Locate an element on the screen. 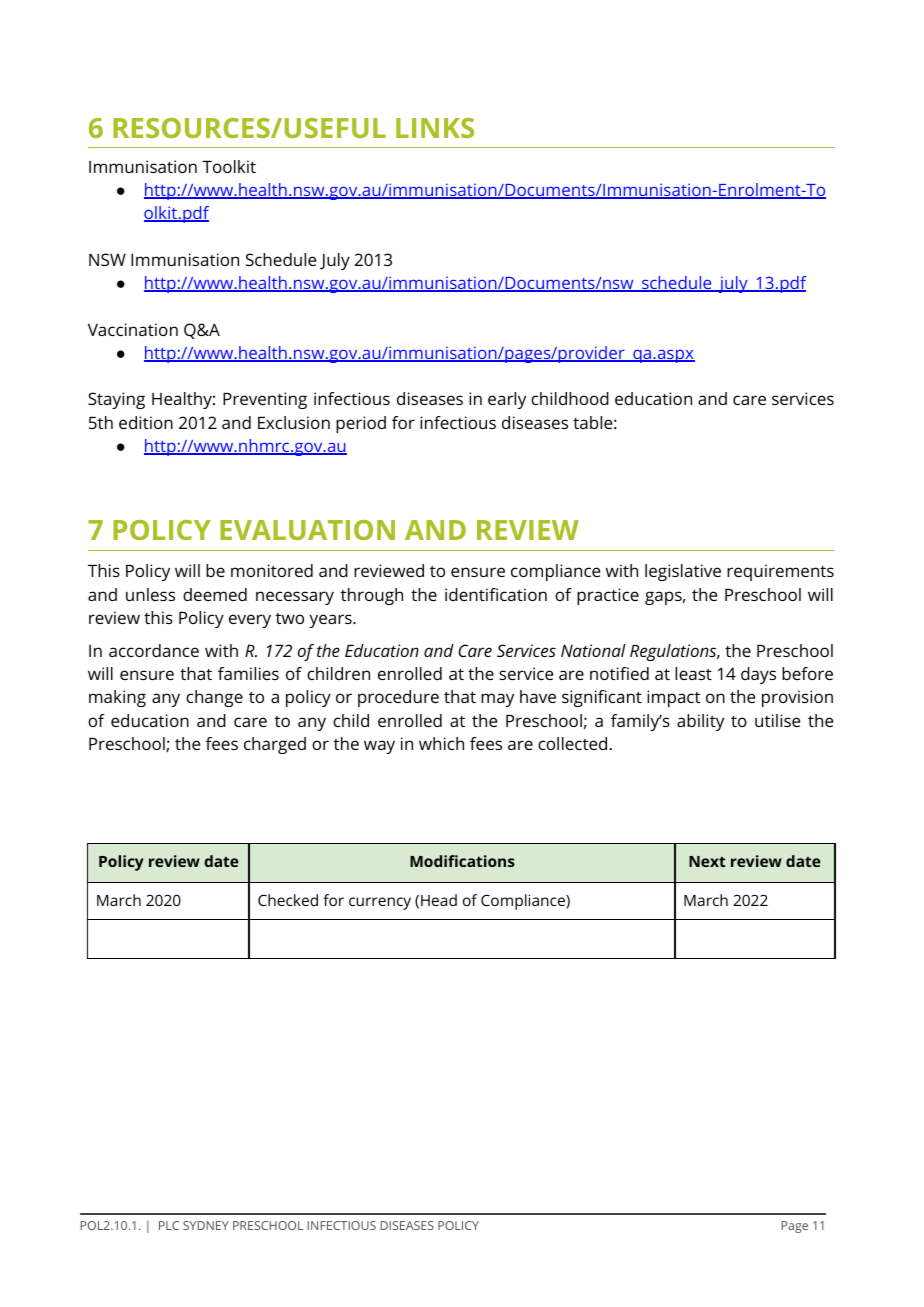  early is located at coordinates (507, 400).
